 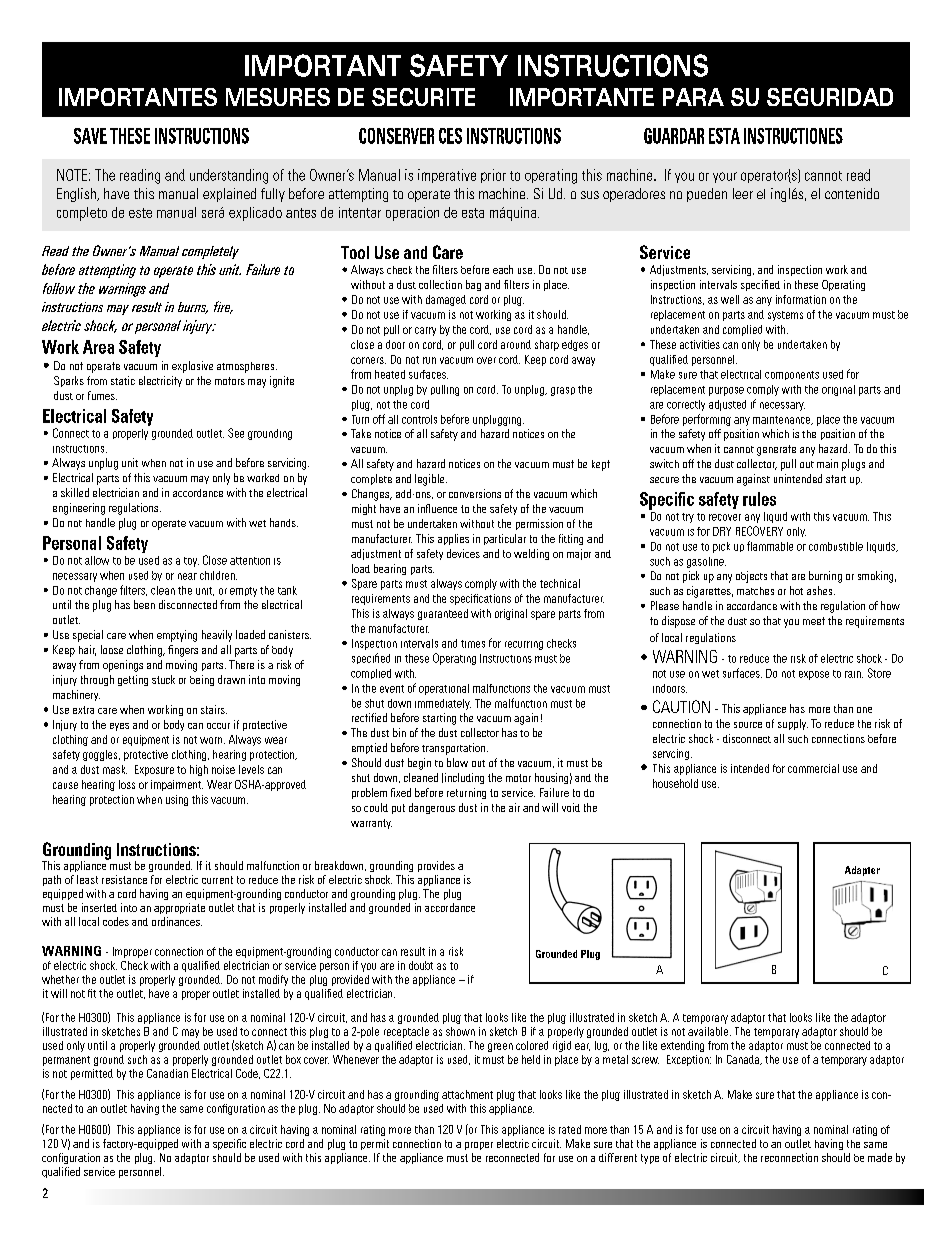 I want to click on times, so click(x=473, y=644).
